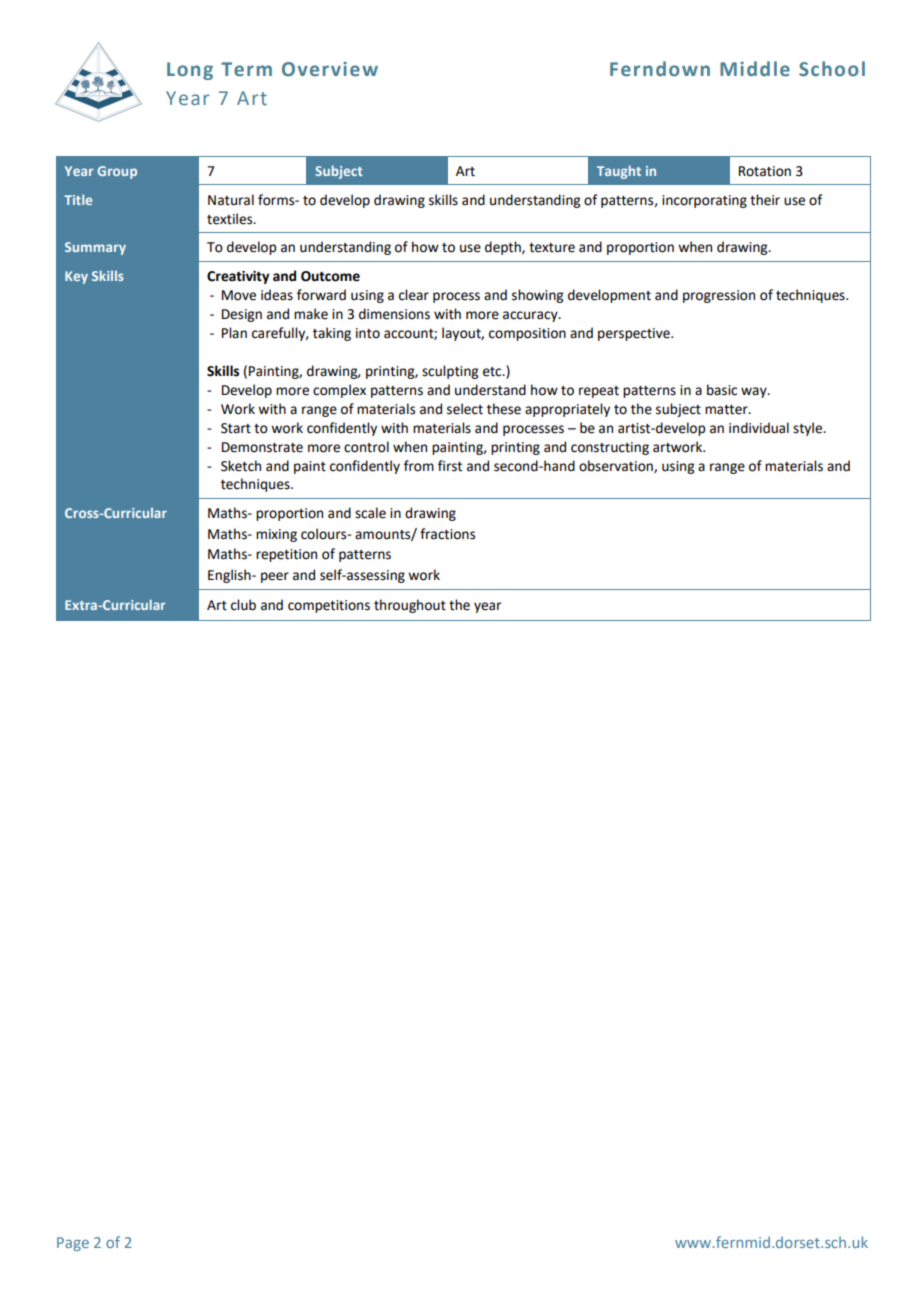  Describe the element at coordinates (410, 606) in the screenshot. I see `throughout` at that location.
